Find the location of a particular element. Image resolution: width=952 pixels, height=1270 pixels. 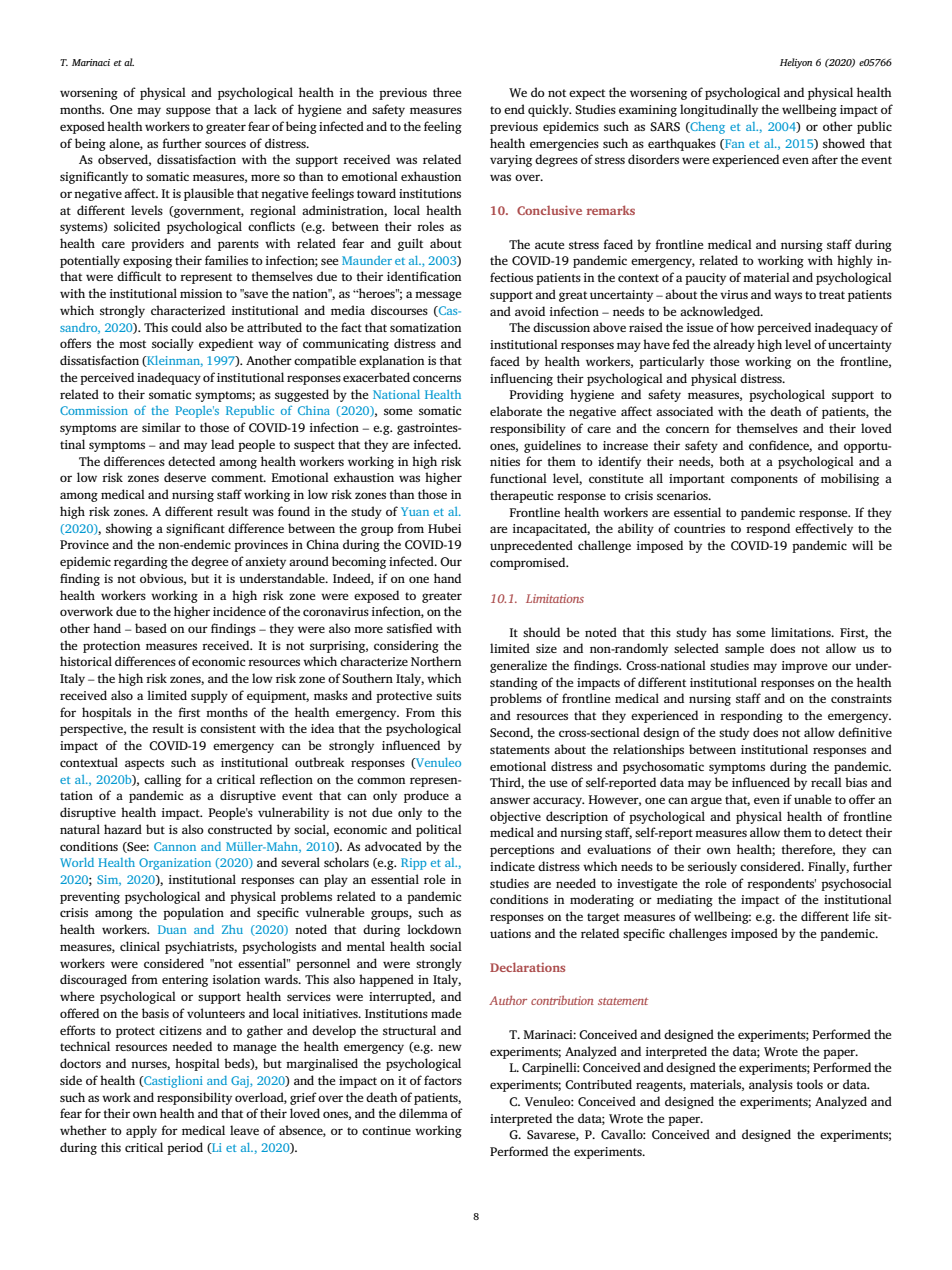

dilemma is located at coordinates (423, 1113).
